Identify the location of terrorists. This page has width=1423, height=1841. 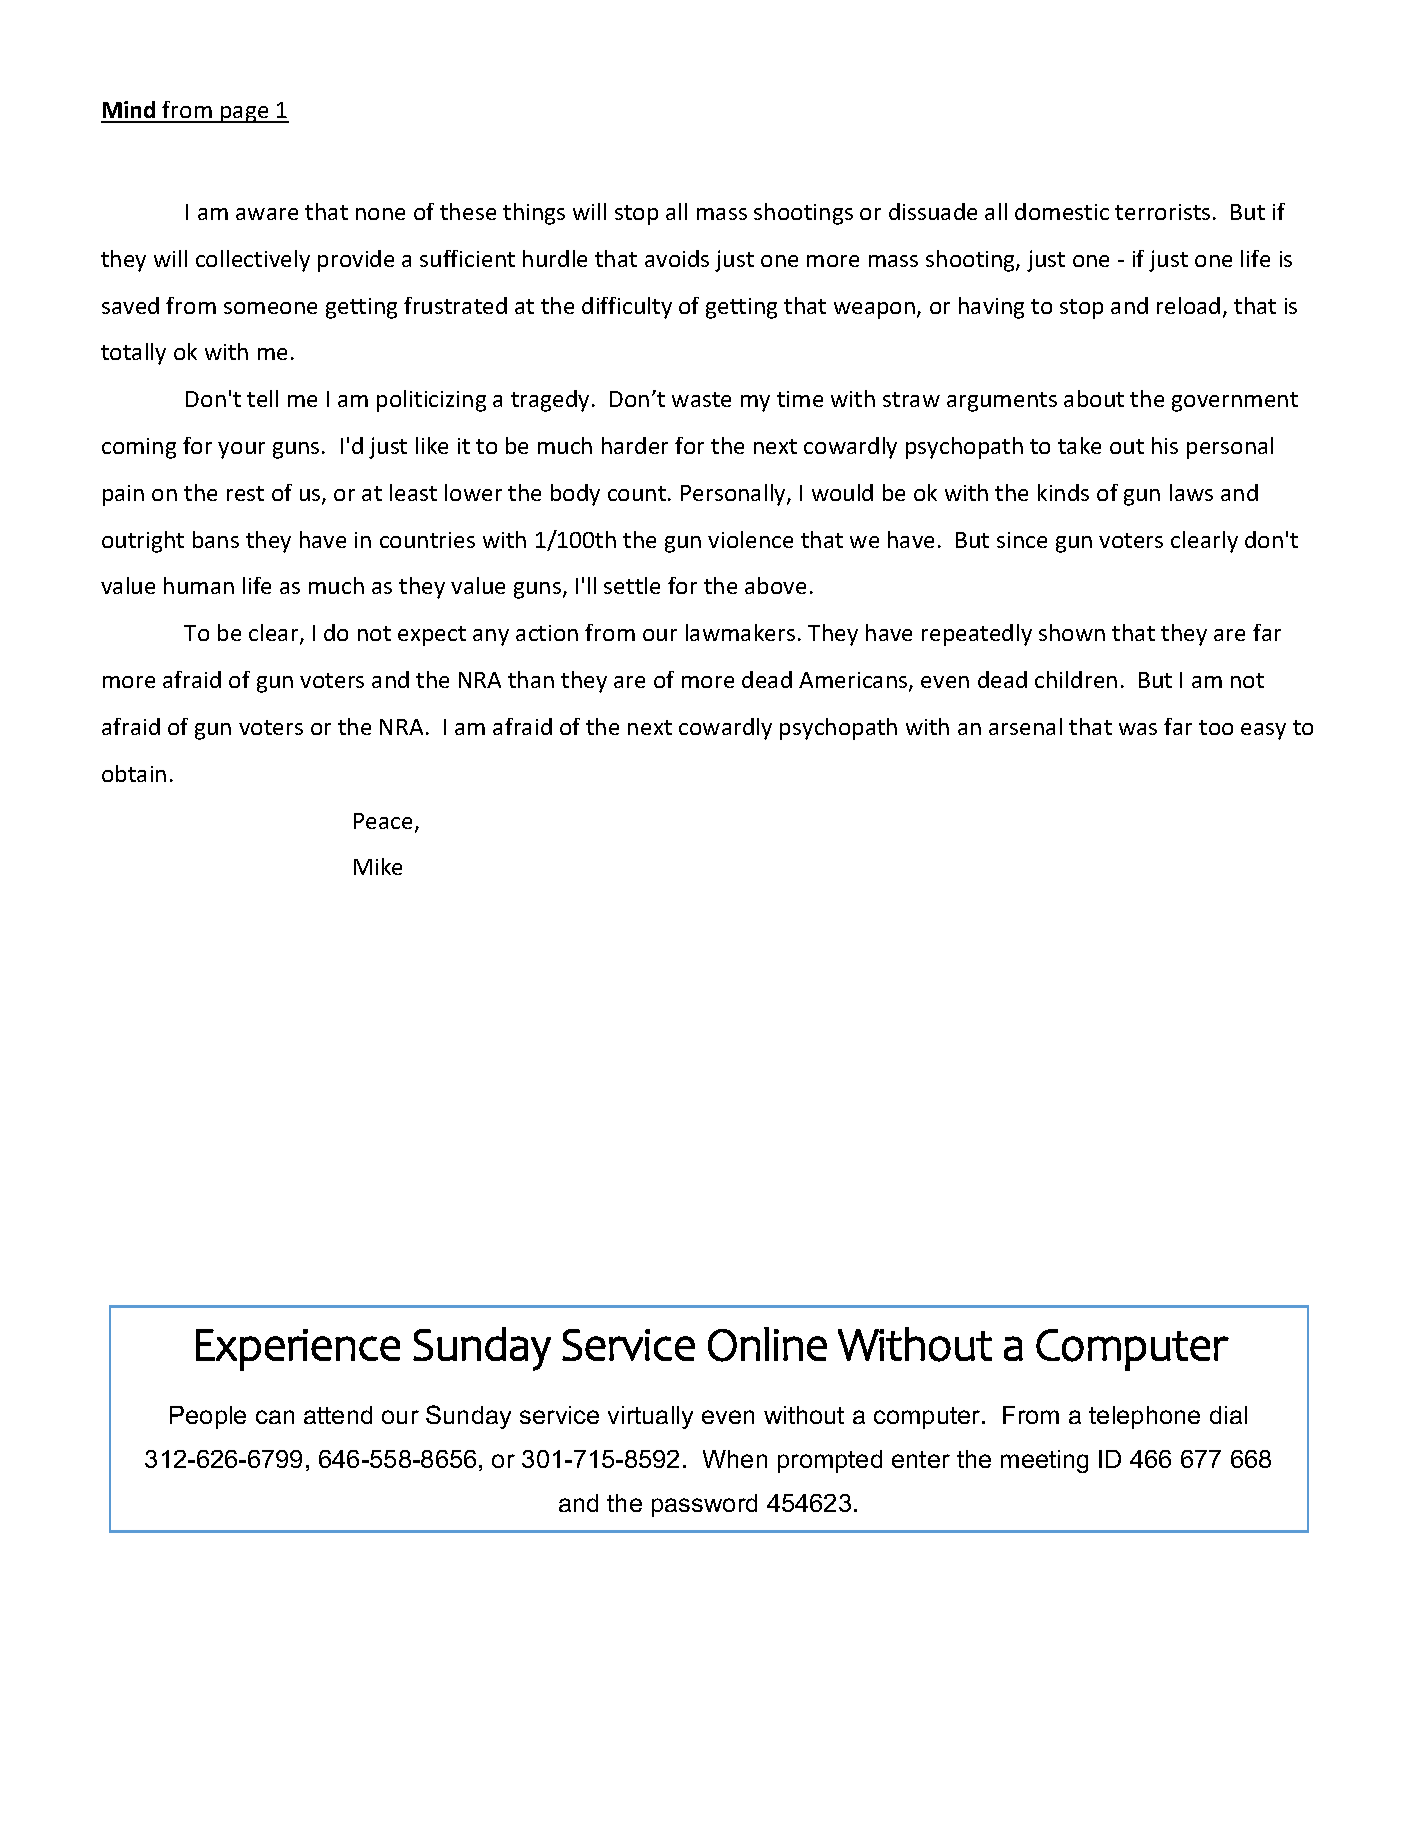
(1162, 212).
